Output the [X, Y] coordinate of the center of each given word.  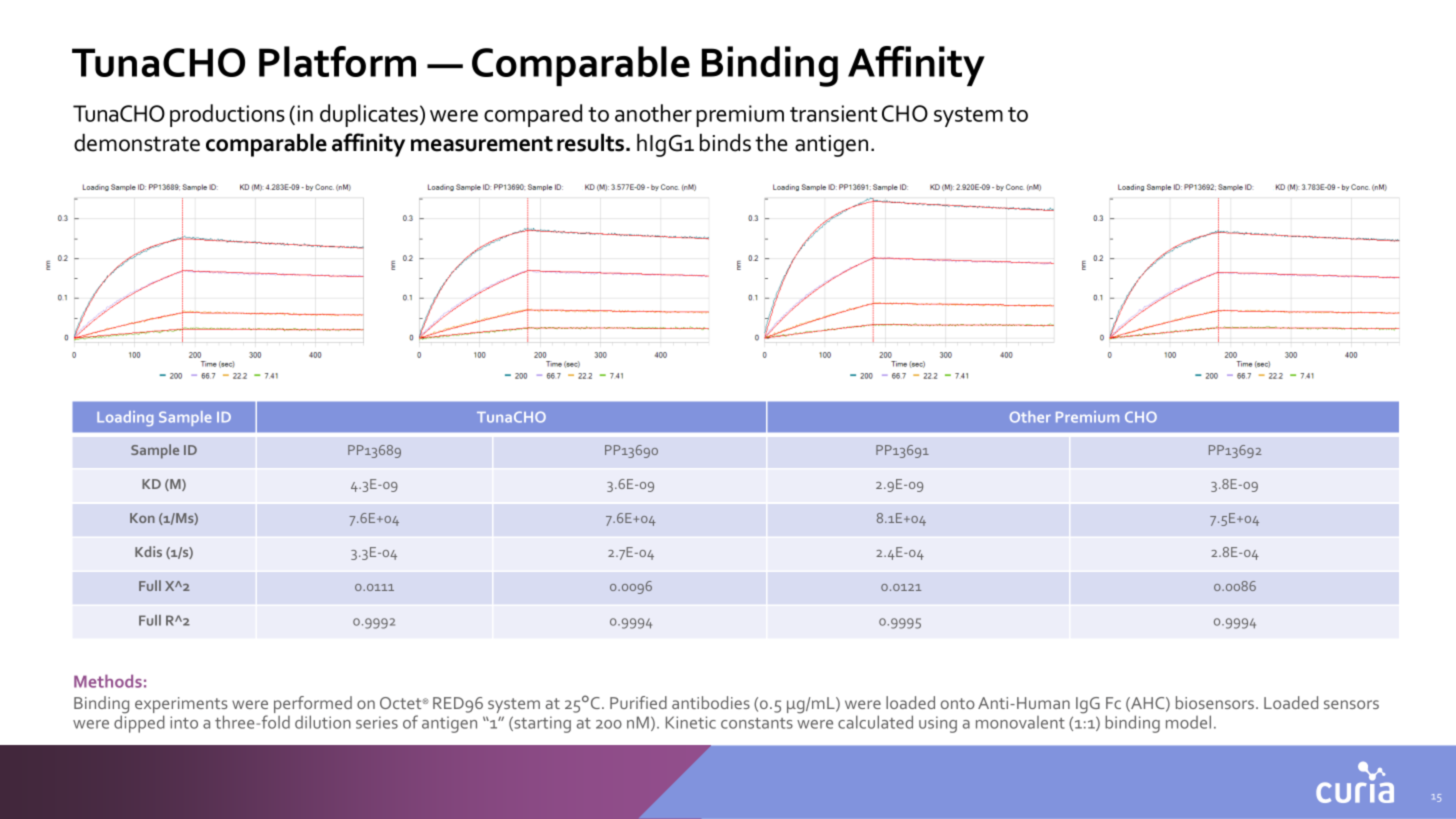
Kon [142, 518]
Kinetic [691, 722]
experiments [181, 706]
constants [757, 723]
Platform [337, 61]
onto [958, 703]
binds [725, 143]
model [1188, 722]
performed [313, 706]
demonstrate [137, 143]
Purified [638, 702]
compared [533, 115]
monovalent [1020, 722]
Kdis [148, 551]
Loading [125, 418]
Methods [108, 681]
